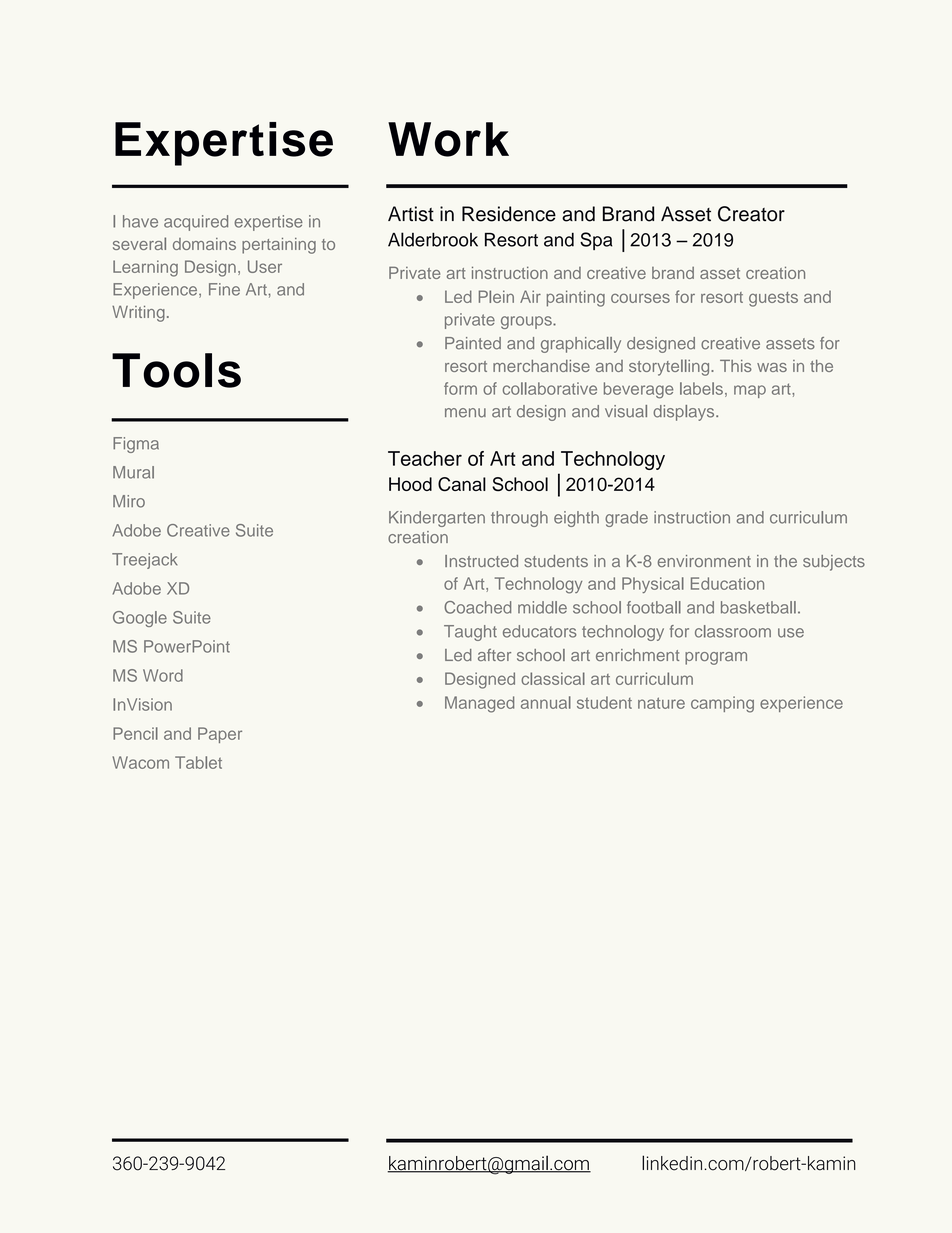 The image size is (952, 1233). I want to click on Paper, so click(220, 735).
